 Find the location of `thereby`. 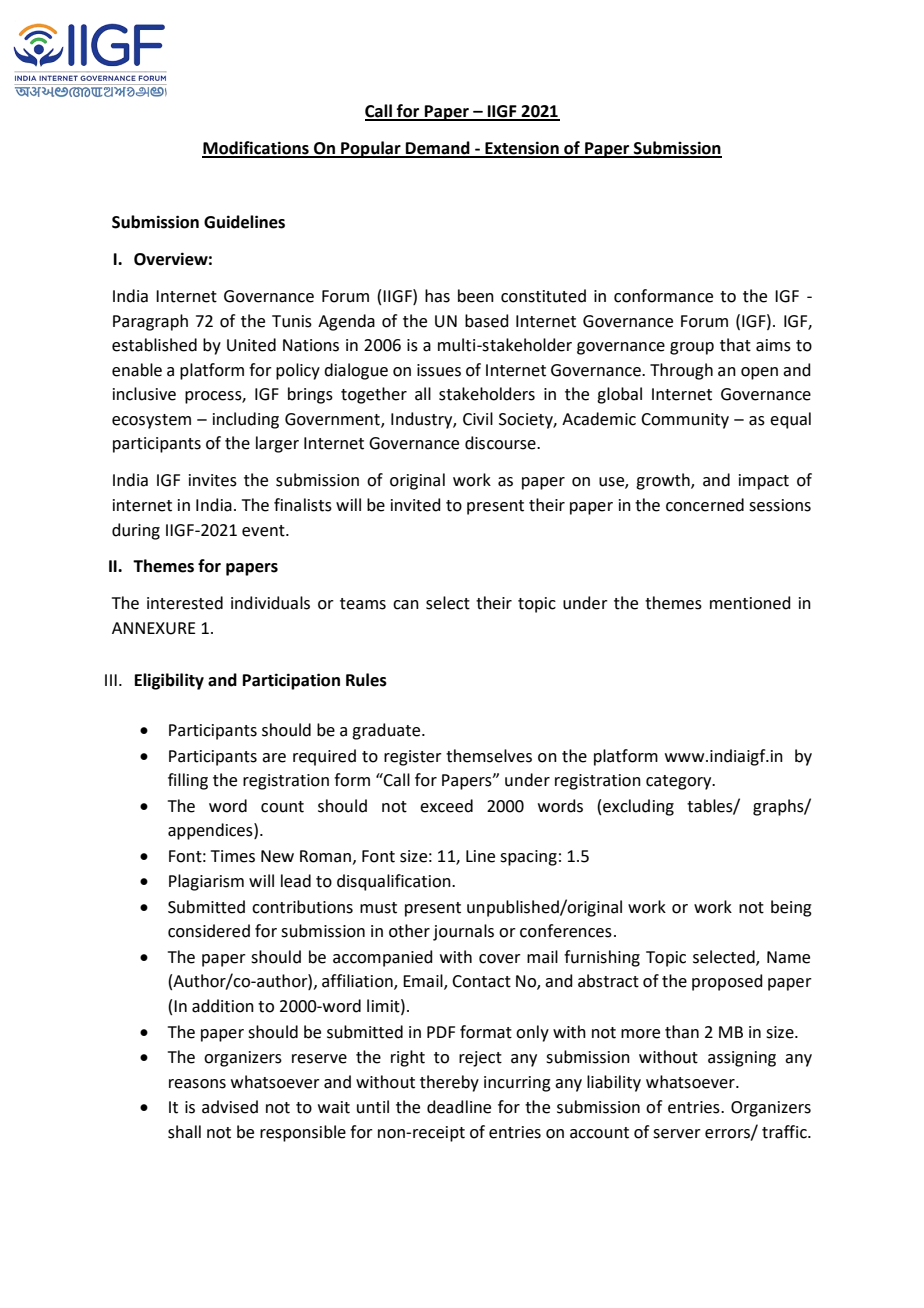

thereby is located at coordinates (449, 1083).
